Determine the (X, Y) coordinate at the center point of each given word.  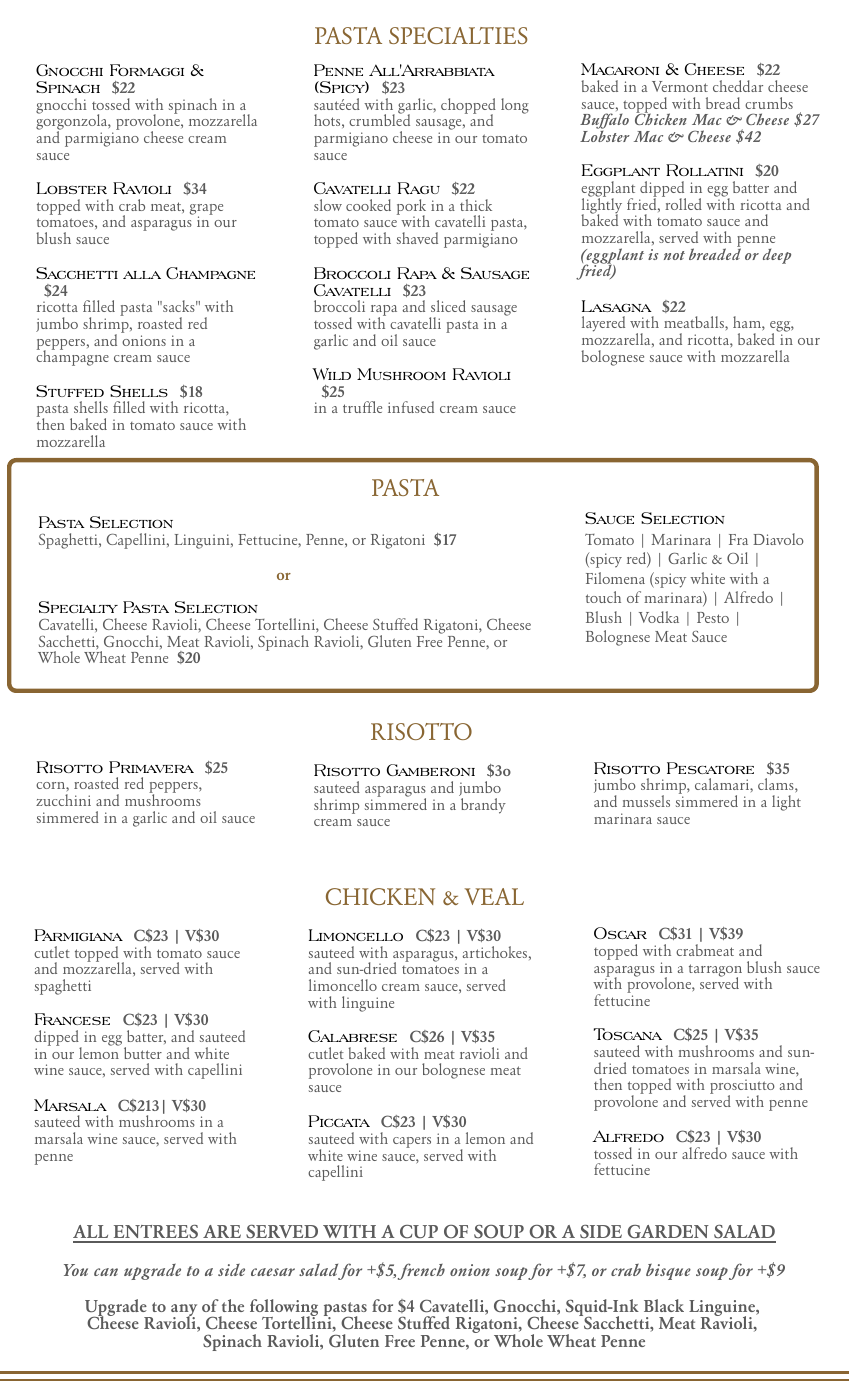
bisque (668, 1272)
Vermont (680, 86)
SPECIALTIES (458, 35)
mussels (646, 801)
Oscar (620, 933)
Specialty (78, 607)
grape (206, 210)
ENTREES (156, 1233)
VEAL (494, 896)
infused (411, 407)
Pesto (713, 617)
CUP (419, 1233)
